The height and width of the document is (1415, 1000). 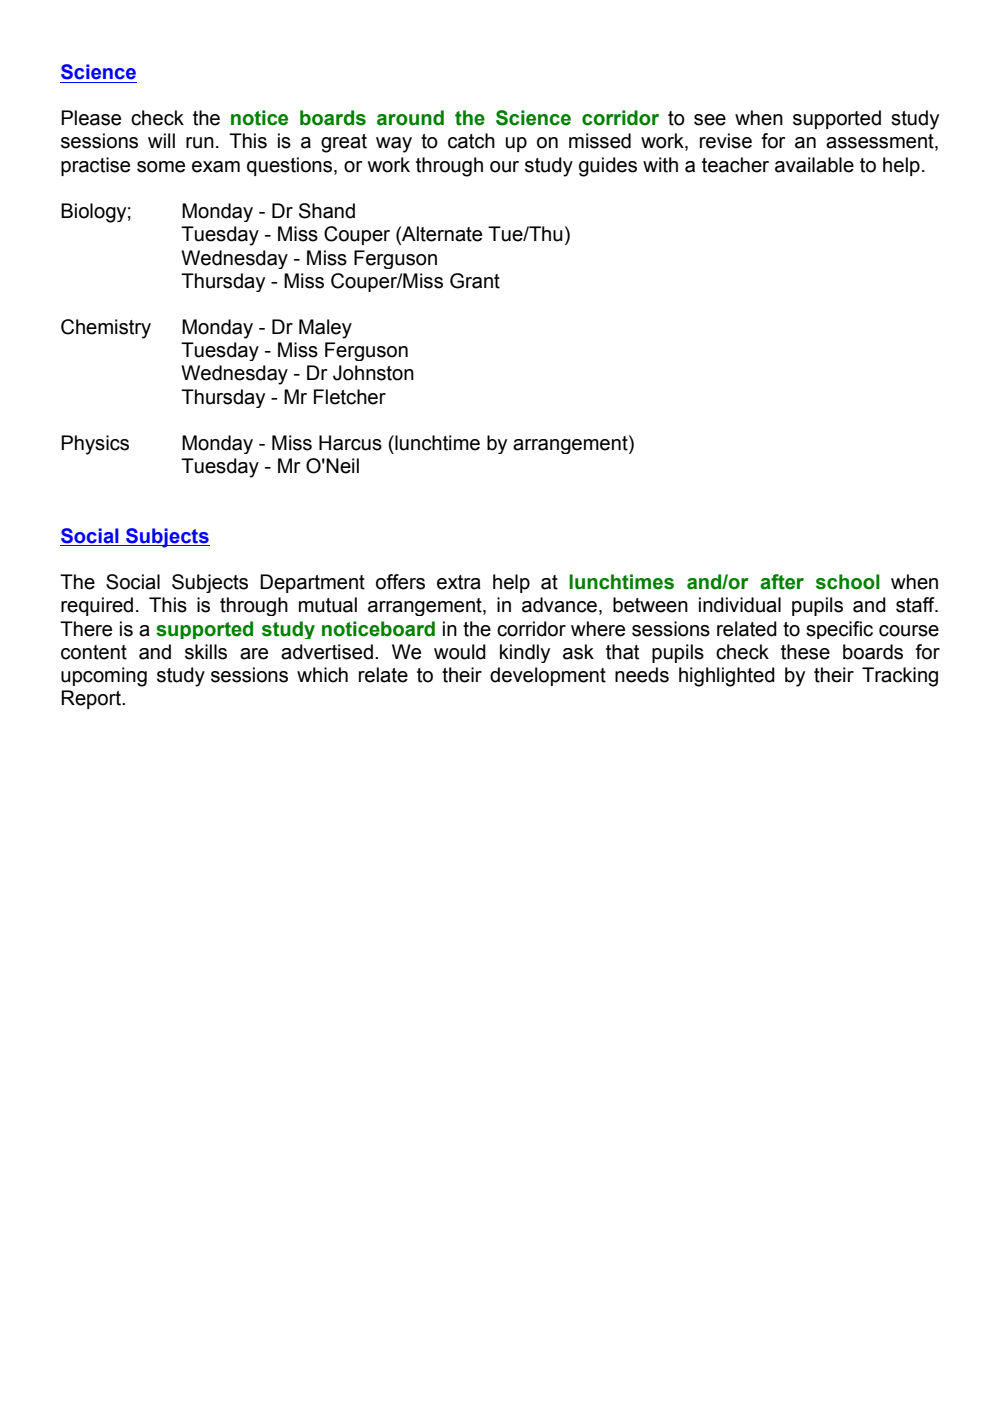 I want to click on upcoming, so click(x=104, y=677).
